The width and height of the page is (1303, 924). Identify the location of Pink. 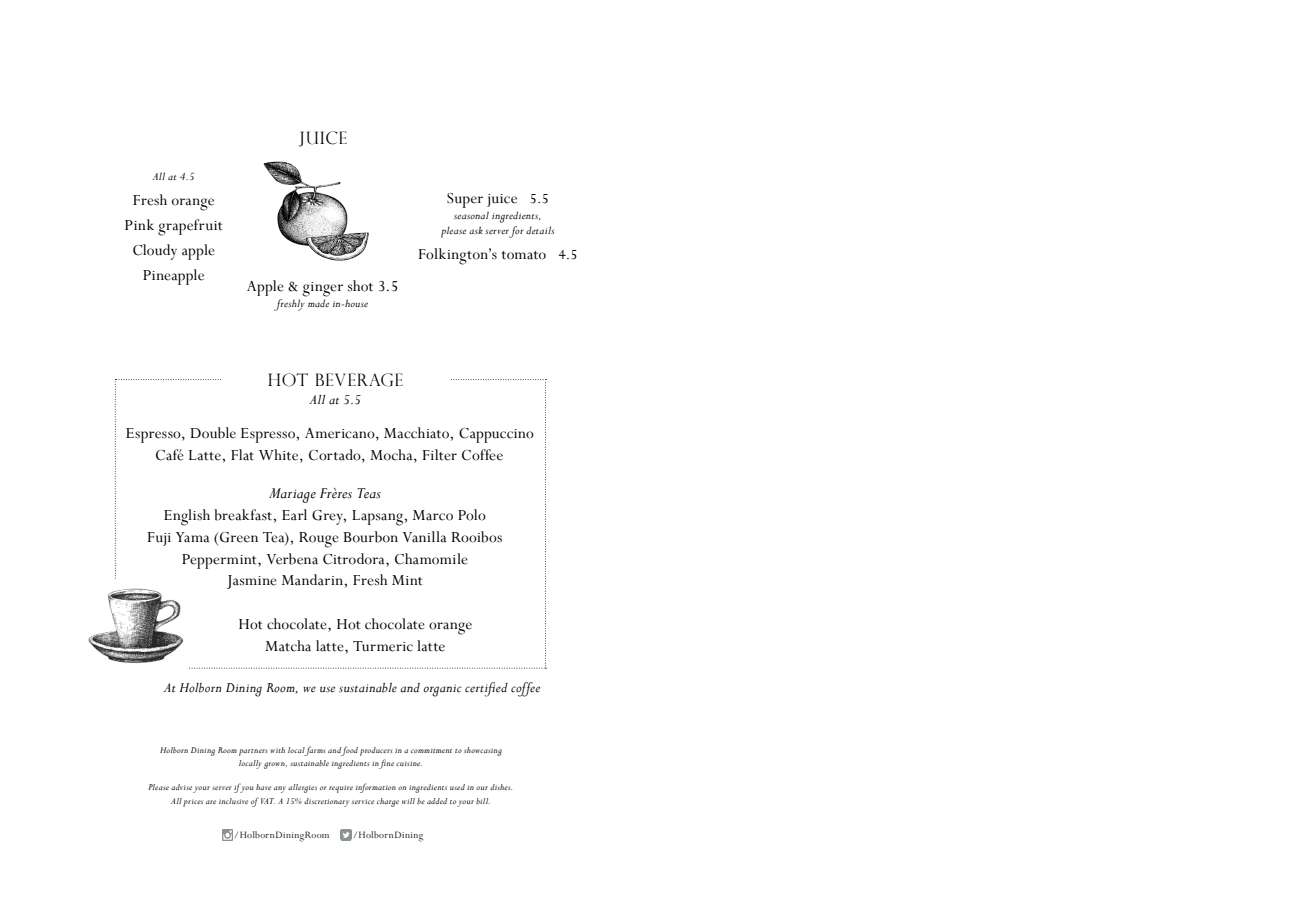
(139, 224).
